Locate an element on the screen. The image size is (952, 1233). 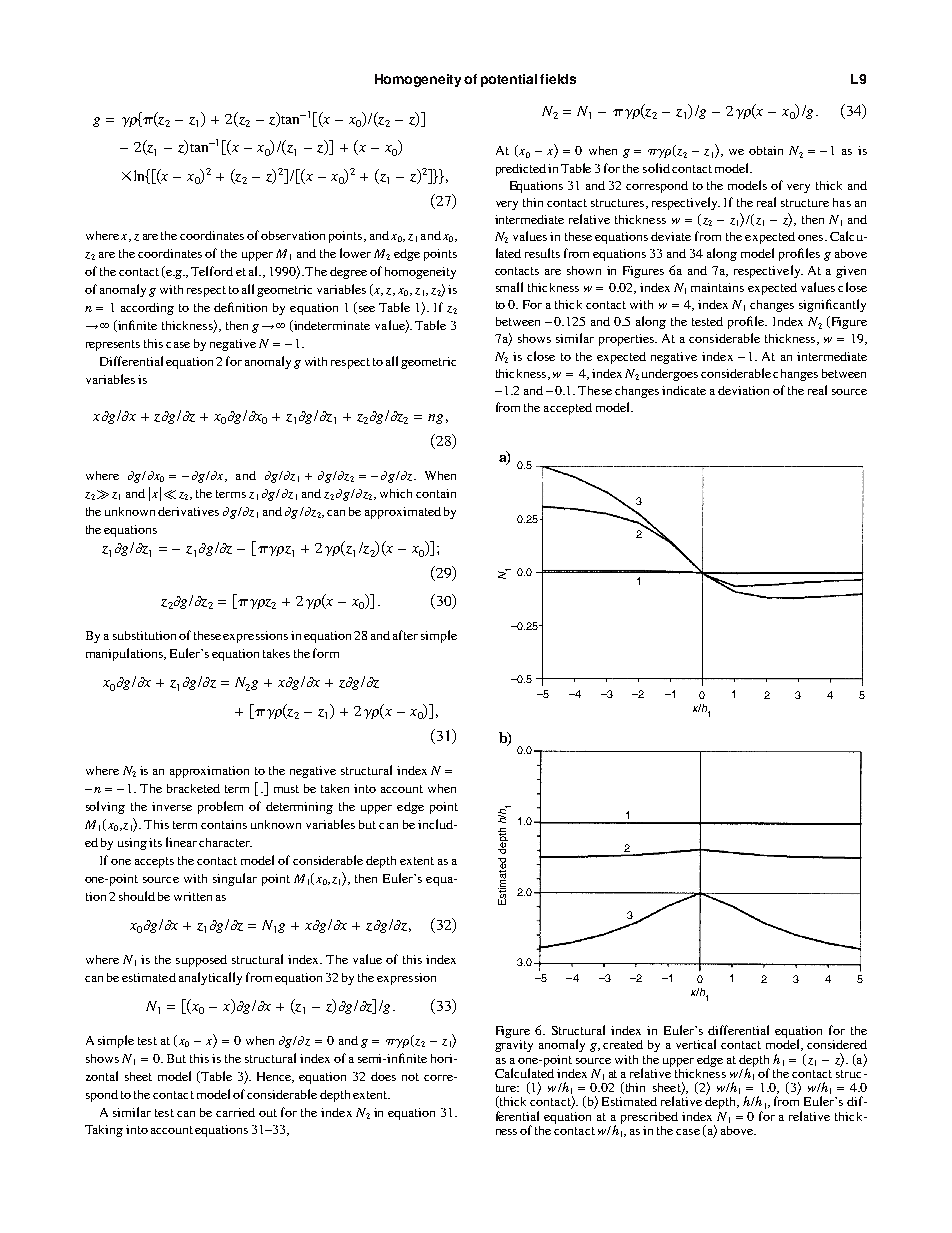
carried is located at coordinates (235, 1112).
